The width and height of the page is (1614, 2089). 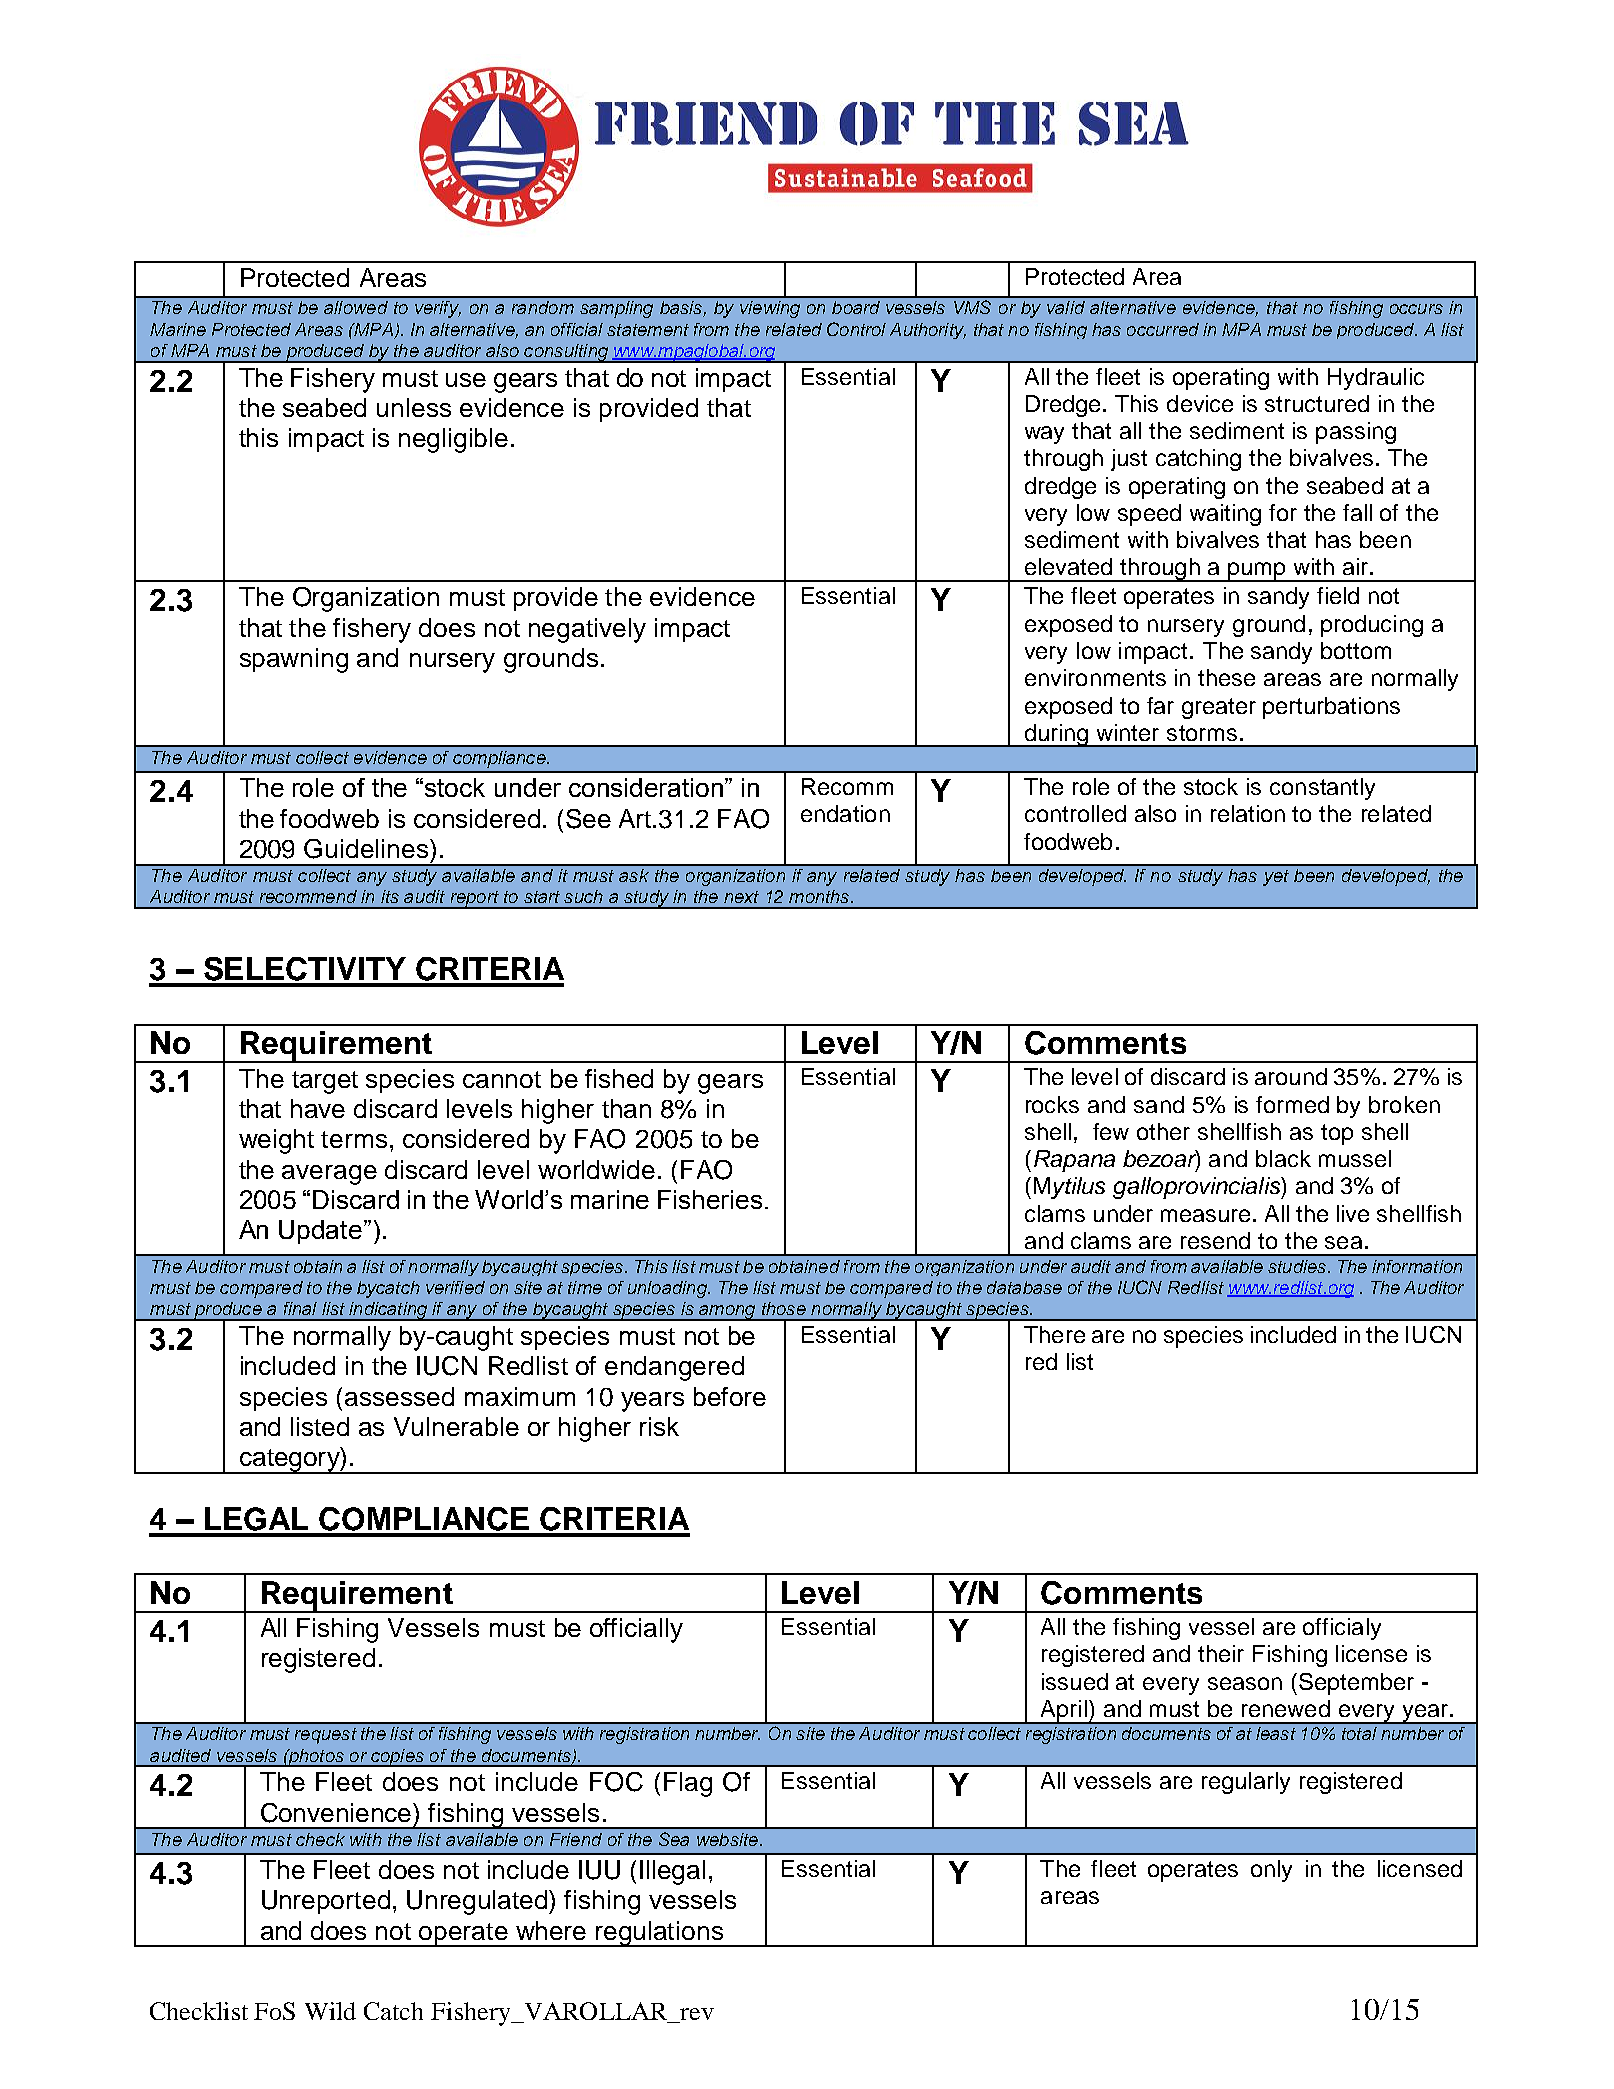 What do you see at coordinates (730, 1396) in the page?
I see `before` at bounding box center [730, 1396].
